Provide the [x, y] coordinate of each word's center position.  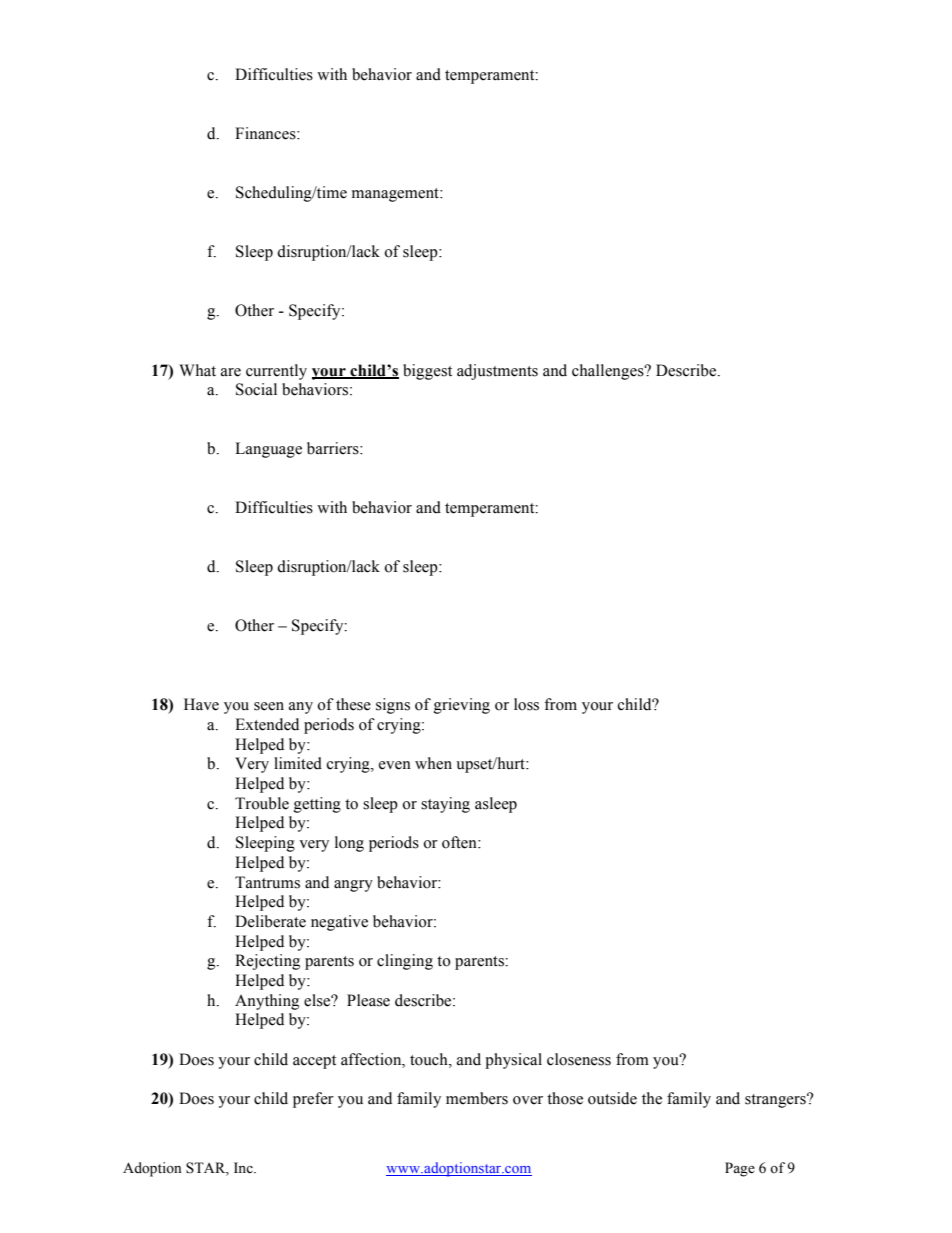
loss [526, 704]
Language [268, 450]
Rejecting [267, 962]
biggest [427, 372]
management [396, 195]
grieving [462, 706]
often [460, 842]
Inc [244, 1167]
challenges [609, 372]
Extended [267, 724]
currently [276, 372]
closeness [579, 1059]
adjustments [497, 372]
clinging [405, 962]
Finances [266, 133]
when [433, 763]
